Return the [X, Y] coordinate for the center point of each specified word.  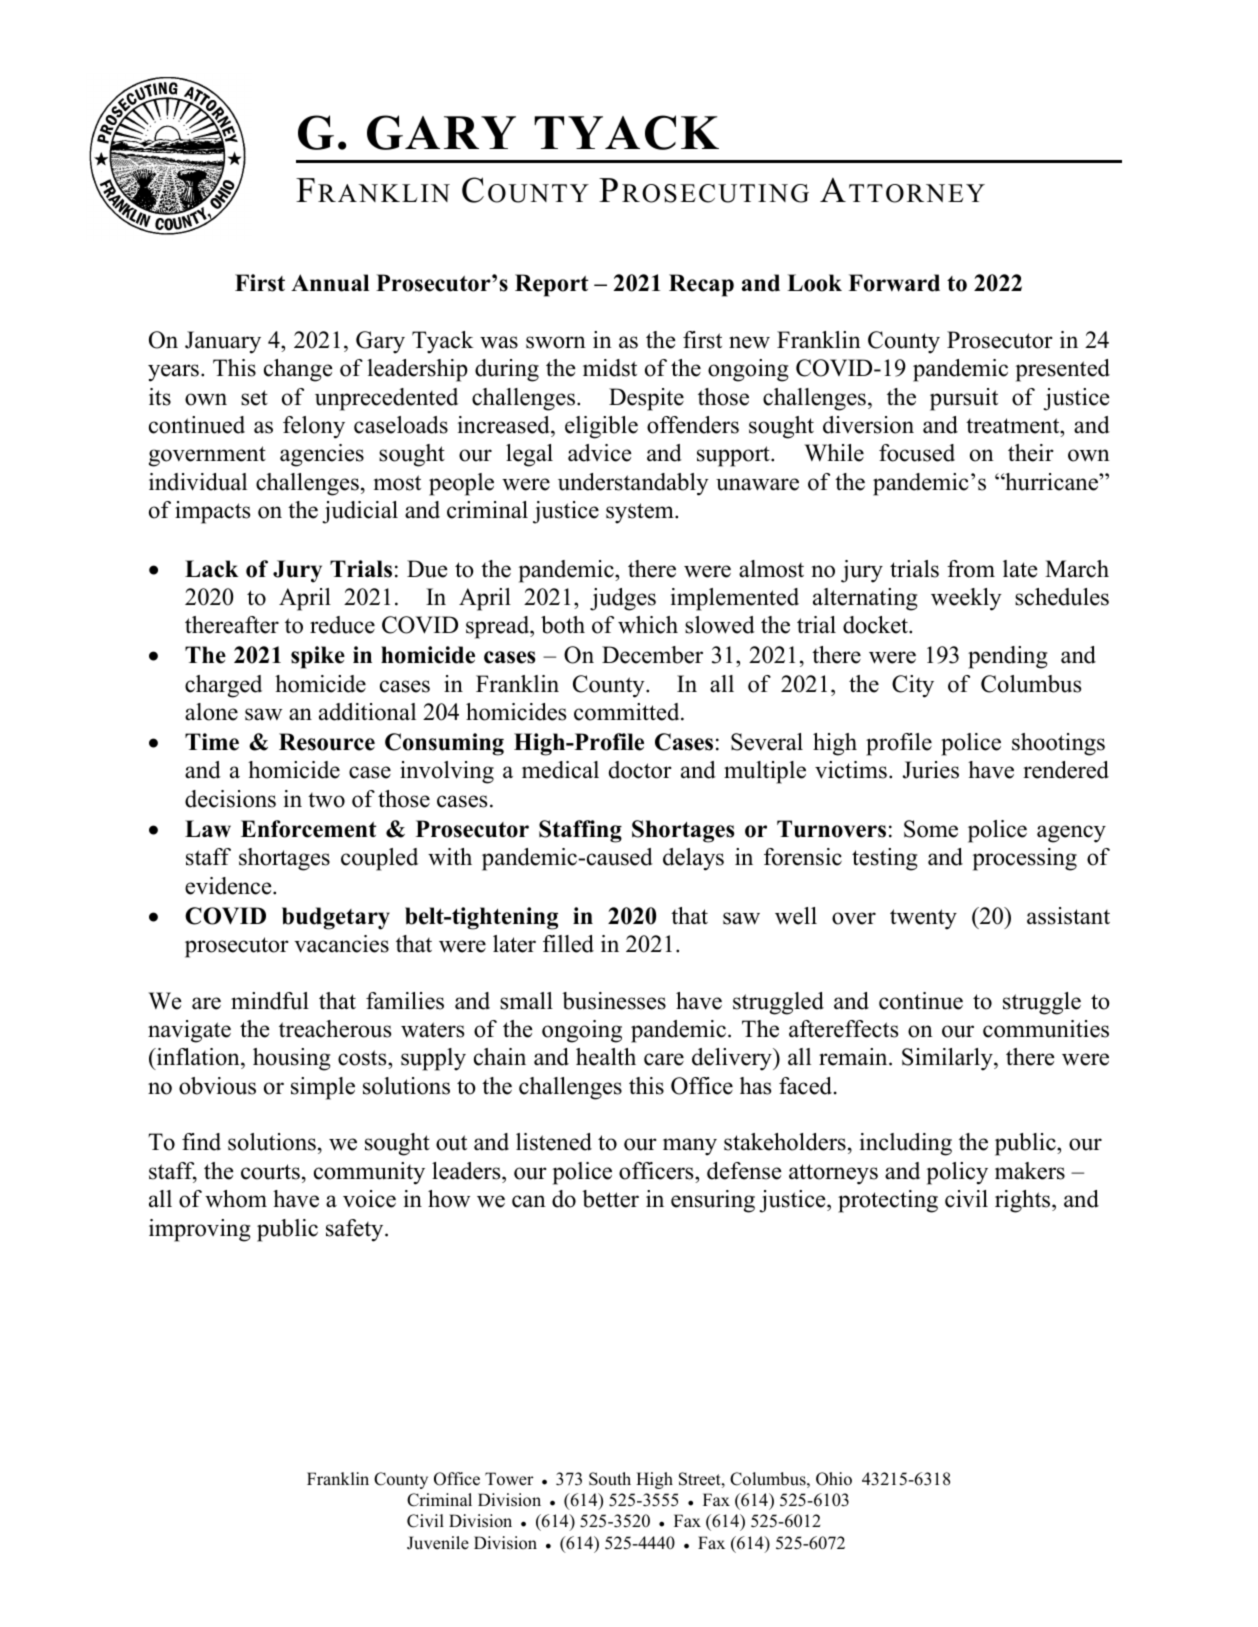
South [610, 1479]
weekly [966, 599]
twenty [923, 919]
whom [236, 1199]
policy [957, 1173]
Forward [894, 283]
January [223, 342]
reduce [342, 625]
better [610, 1199]
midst [610, 368]
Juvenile [438, 1543]
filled [568, 944]
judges [623, 599]
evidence [229, 886]
